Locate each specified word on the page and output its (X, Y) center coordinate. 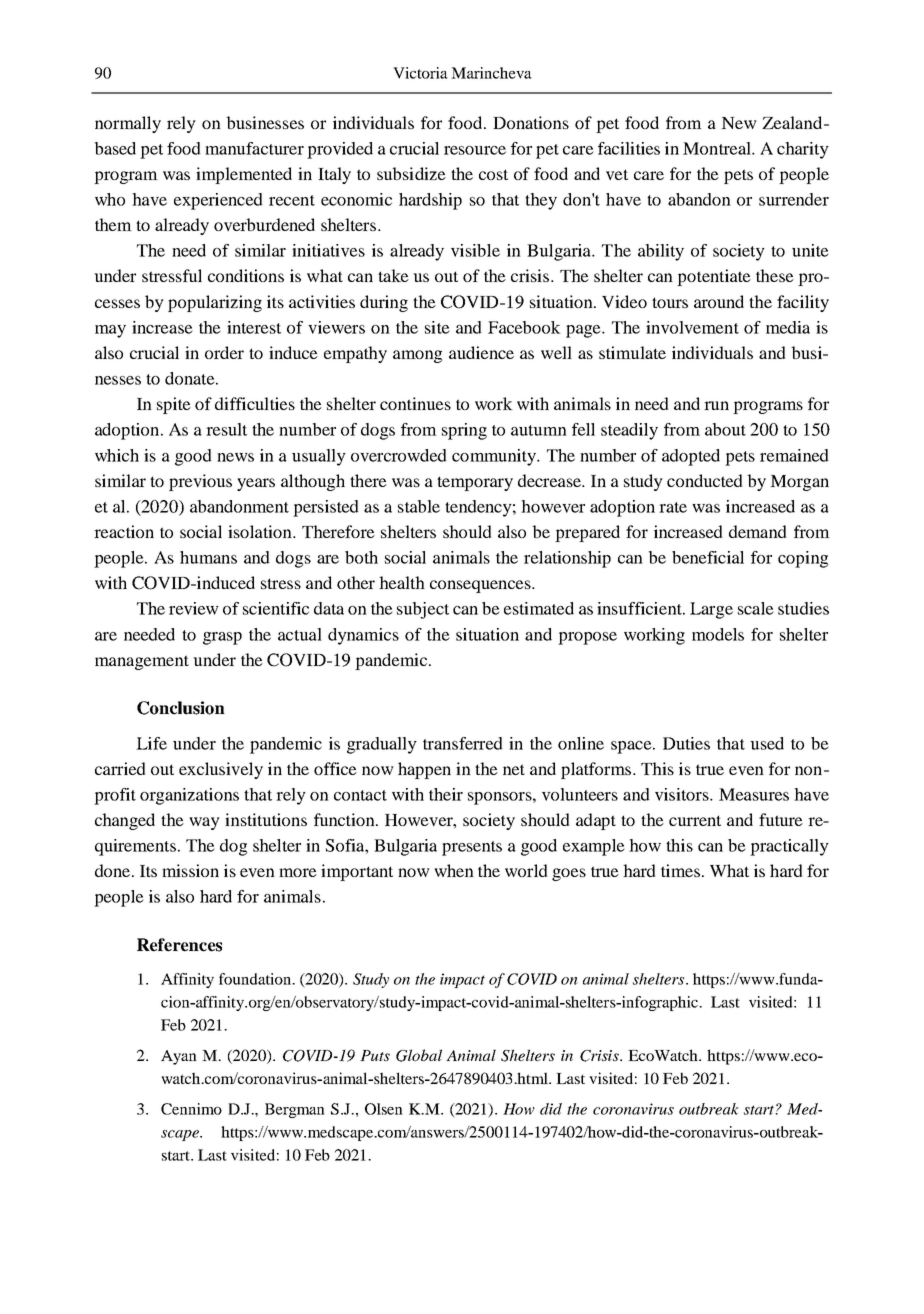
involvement (692, 327)
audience (481, 352)
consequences (481, 586)
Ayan (179, 1057)
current (695, 820)
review (194, 608)
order (224, 352)
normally (128, 124)
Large (711, 610)
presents (472, 848)
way (204, 823)
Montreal (718, 148)
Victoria (420, 73)
